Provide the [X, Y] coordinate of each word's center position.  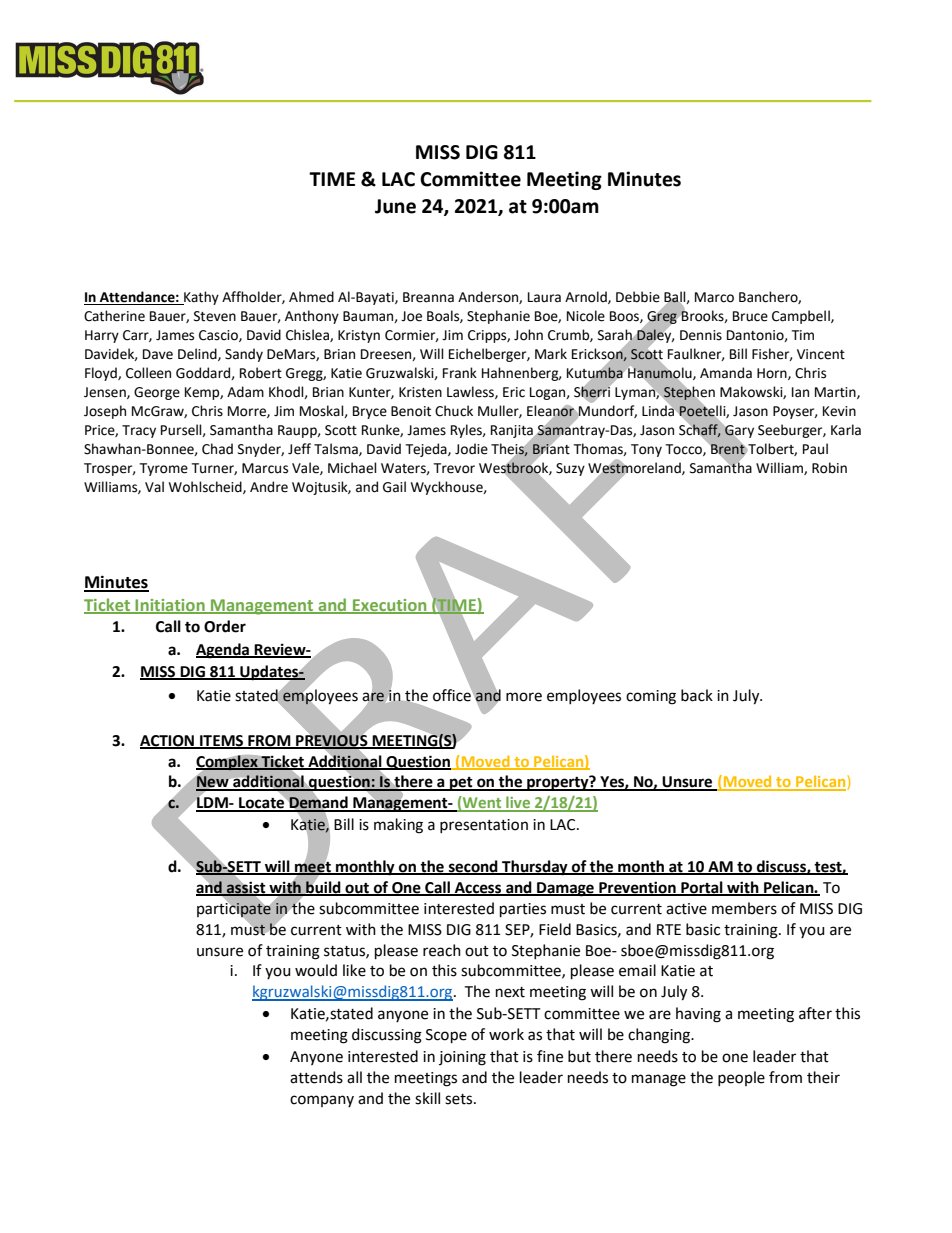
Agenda [223, 651]
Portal [702, 888]
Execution [390, 606]
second [473, 867]
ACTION [168, 741]
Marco [714, 297]
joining [462, 1058]
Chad [217, 449]
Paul [815, 449]
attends [316, 1077]
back [697, 695]
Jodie [471, 449]
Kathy [200, 298]
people [741, 1078]
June [395, 206]
